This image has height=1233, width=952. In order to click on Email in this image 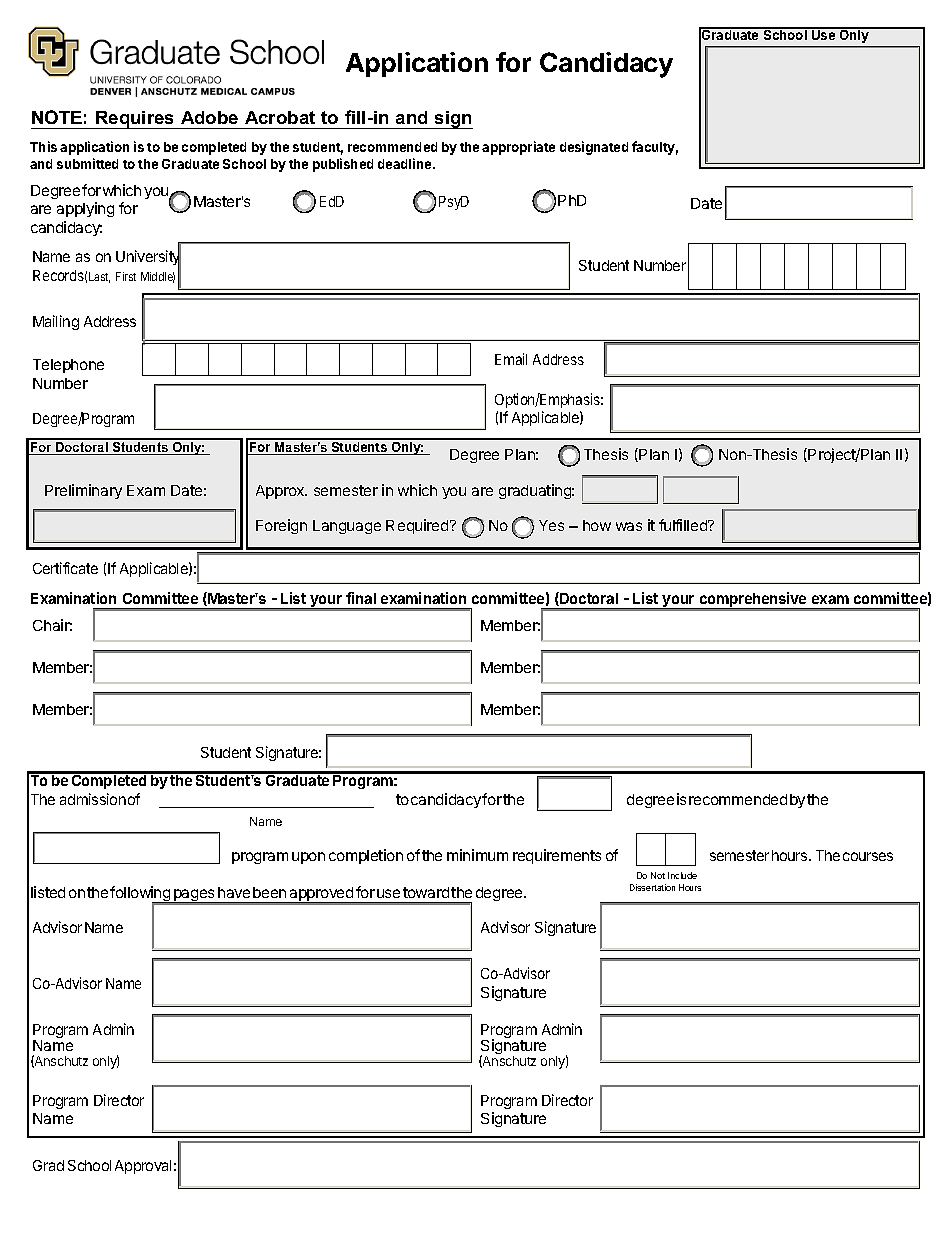, I will do `click(511, 359)`.
